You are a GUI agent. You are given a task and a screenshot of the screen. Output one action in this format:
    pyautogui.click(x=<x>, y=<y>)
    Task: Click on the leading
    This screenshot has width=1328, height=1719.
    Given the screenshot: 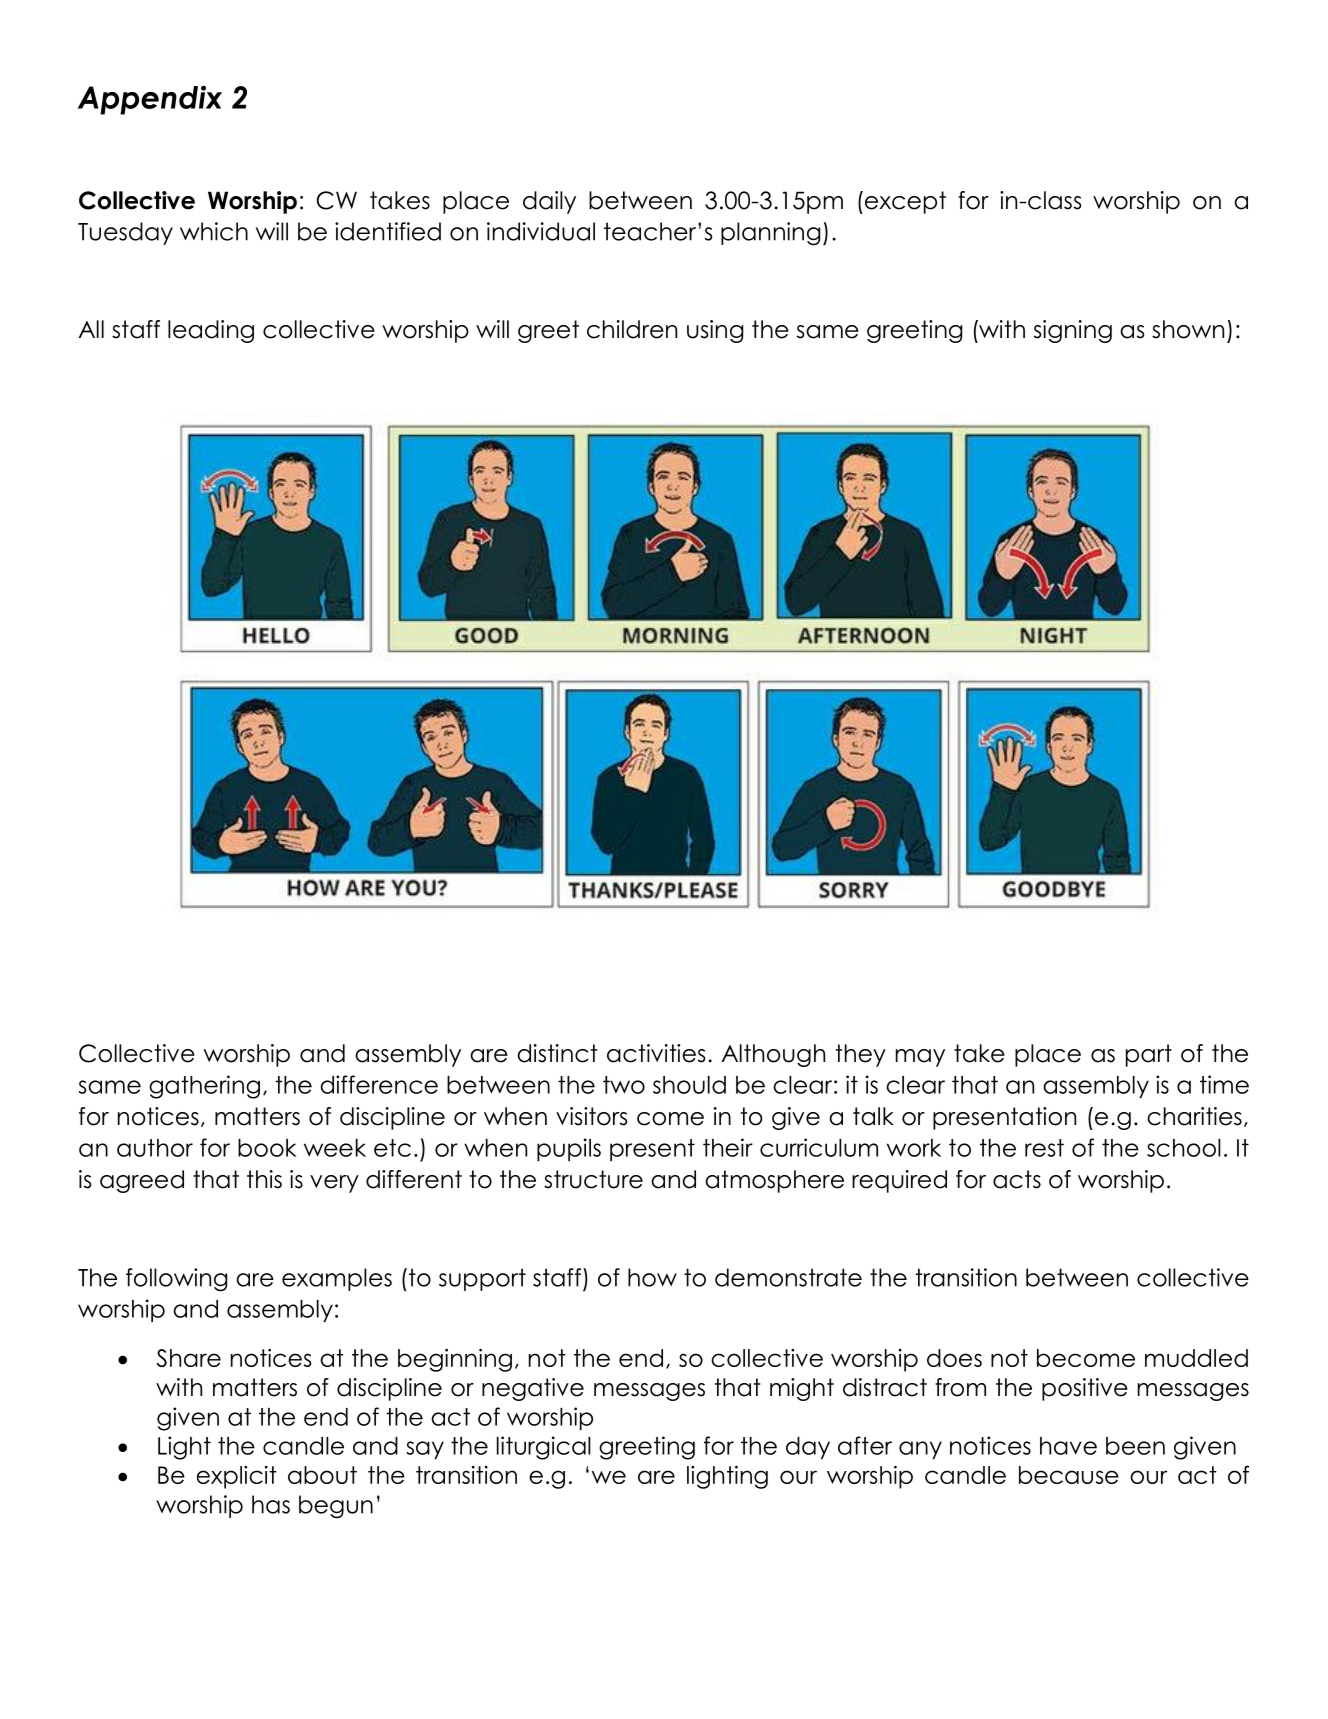 What is the action you would take?
    pyautogui.click(x=211, y=331)
